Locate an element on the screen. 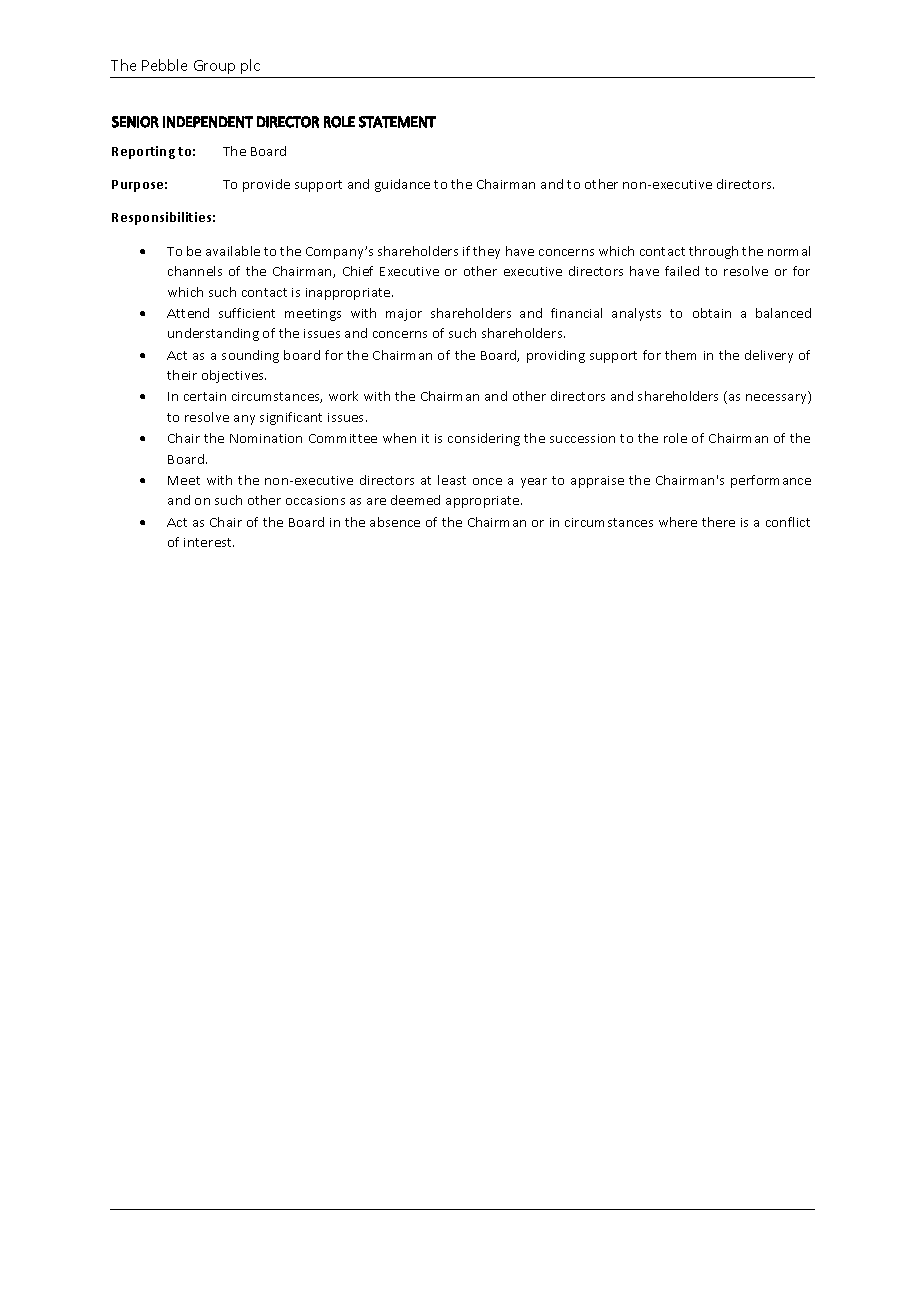  STATEMENT is located at coordinates (397, 122).
